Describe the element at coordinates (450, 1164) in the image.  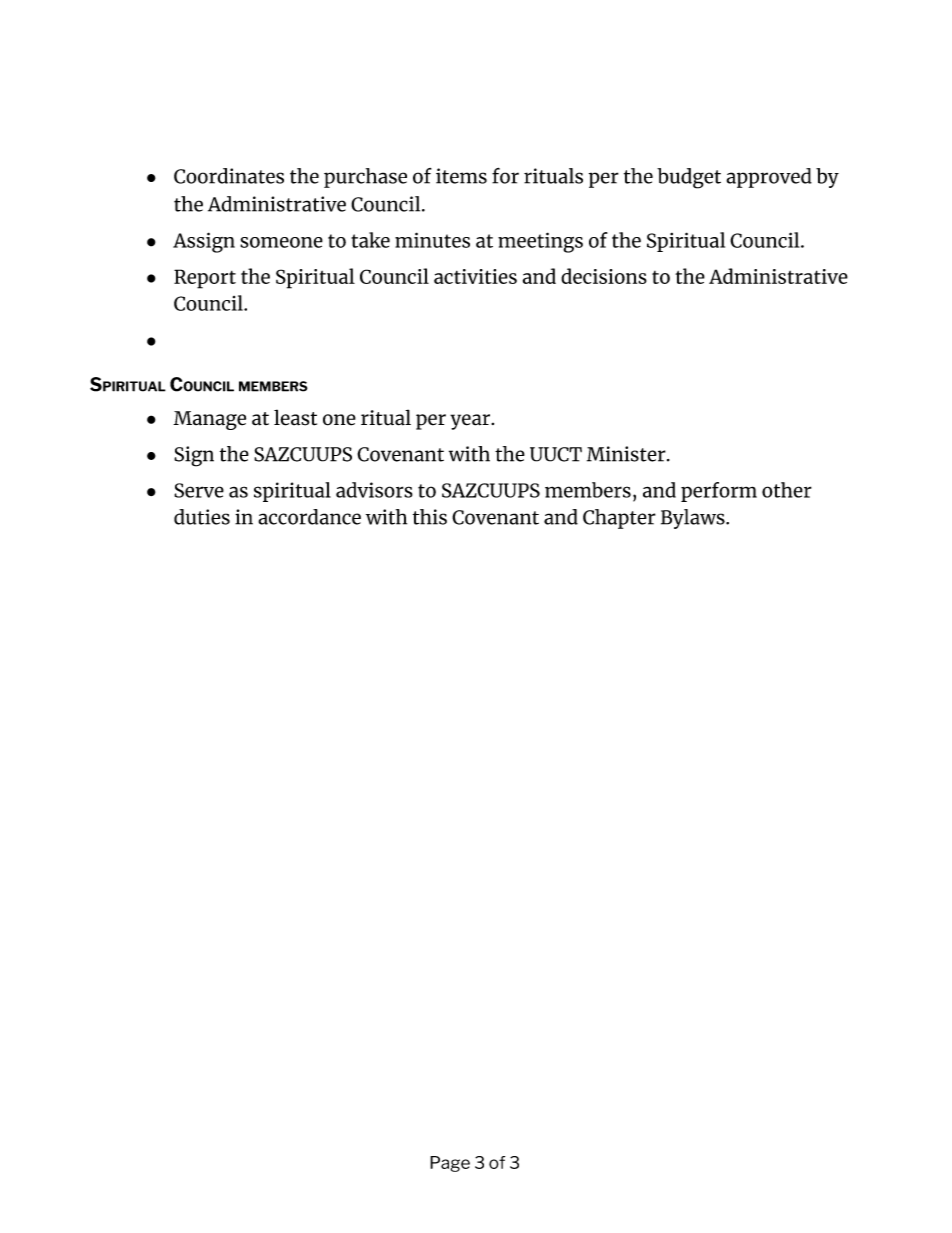
I see `Page` at that location.
